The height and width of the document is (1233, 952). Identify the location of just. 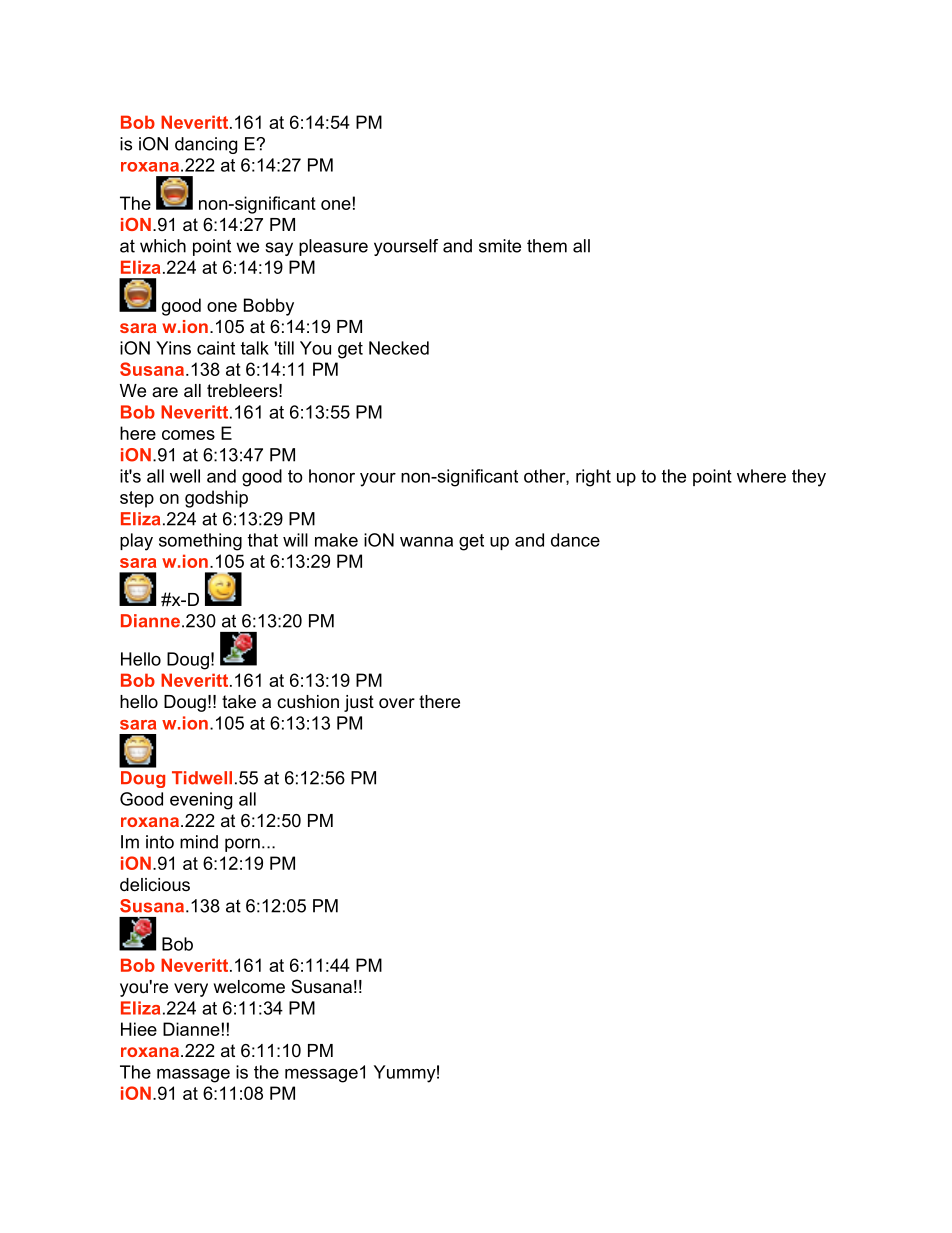
(359, 703).
